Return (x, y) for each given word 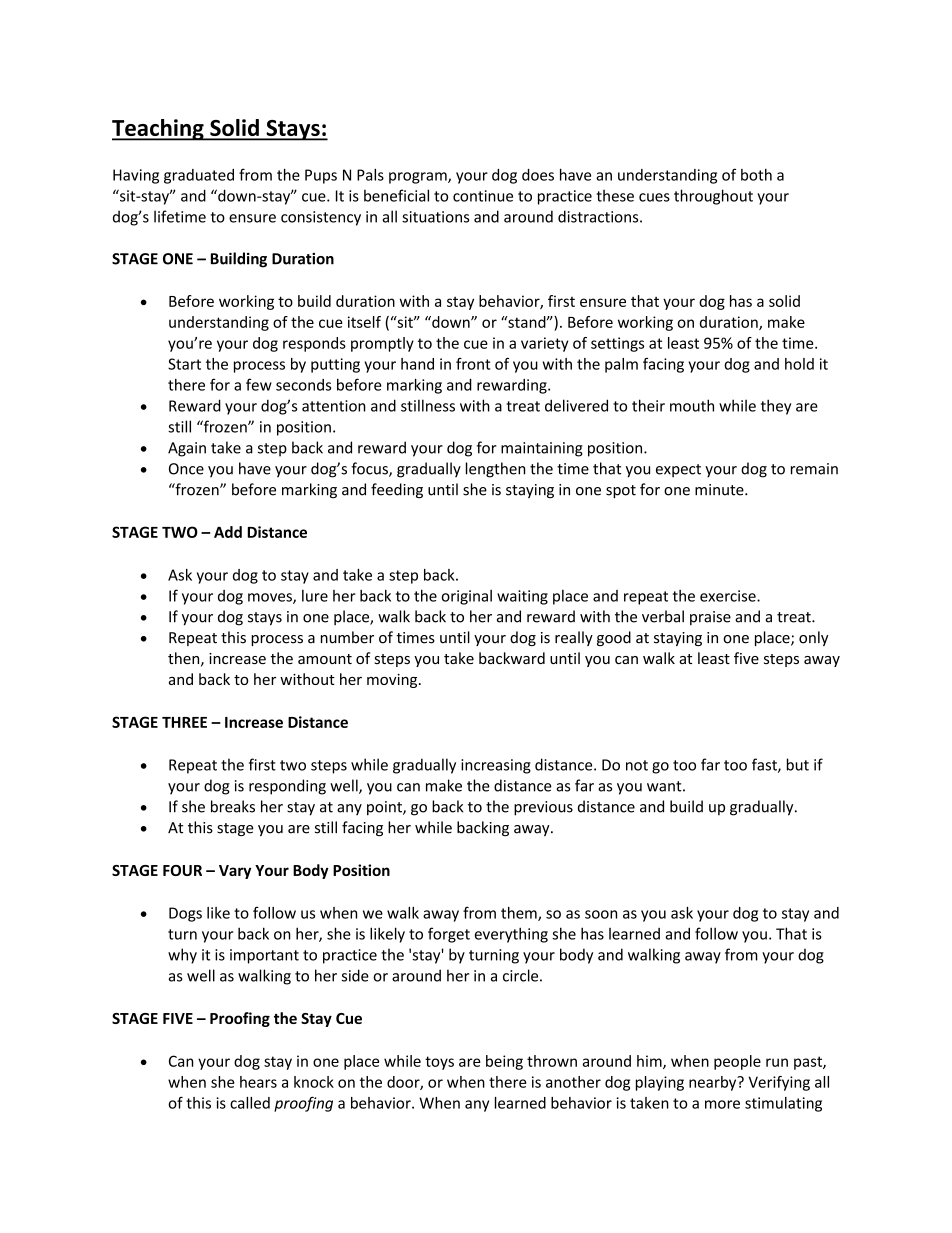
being (504, 1062)
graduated (199, 176)
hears (258, 1082)
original (466, 597)
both (756, 175)
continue (483, 196)
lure (315, 596)
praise (710, 618)
